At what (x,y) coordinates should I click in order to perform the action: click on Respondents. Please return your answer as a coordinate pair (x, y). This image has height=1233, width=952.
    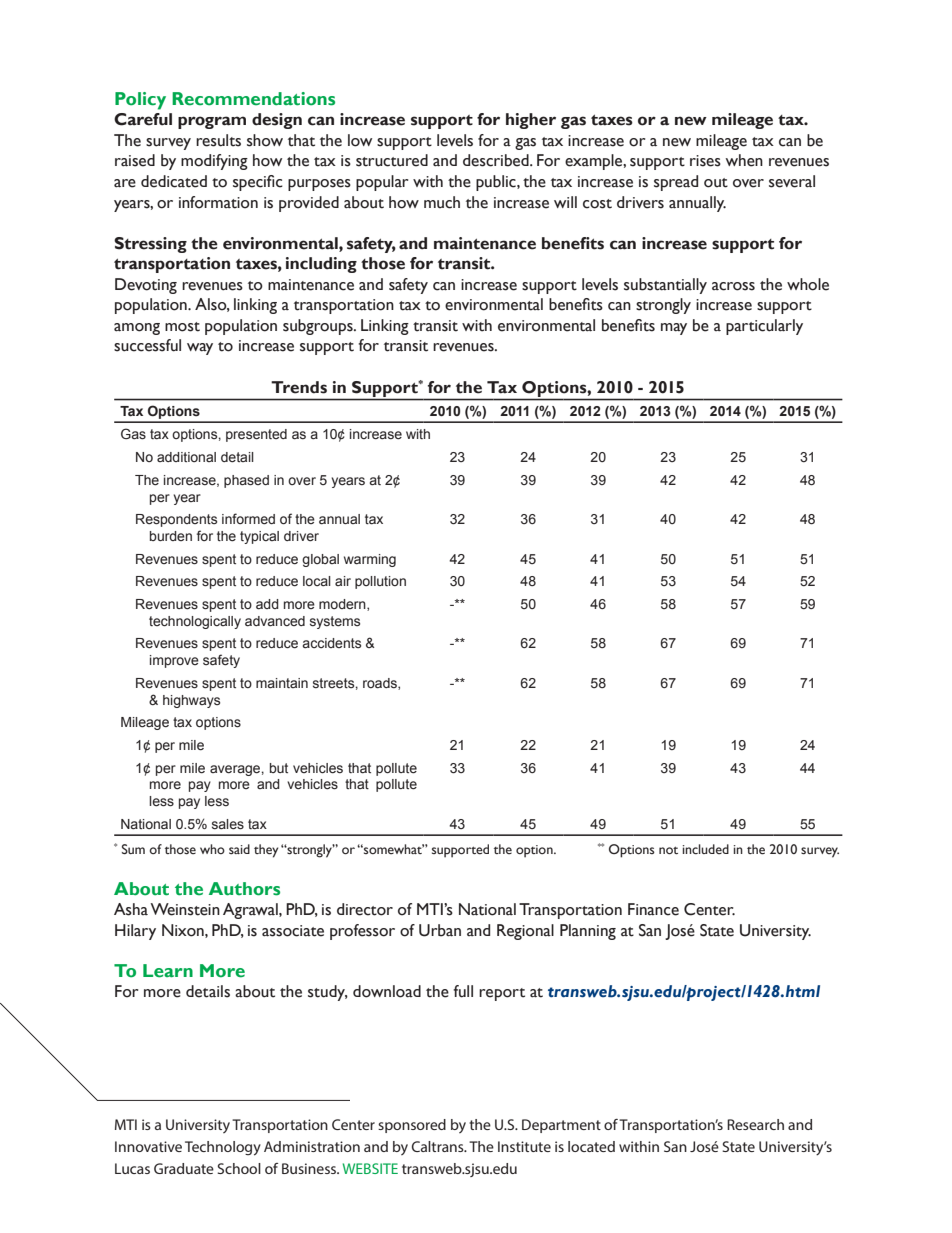
    Looking at the image, I should click on (176, 520).
